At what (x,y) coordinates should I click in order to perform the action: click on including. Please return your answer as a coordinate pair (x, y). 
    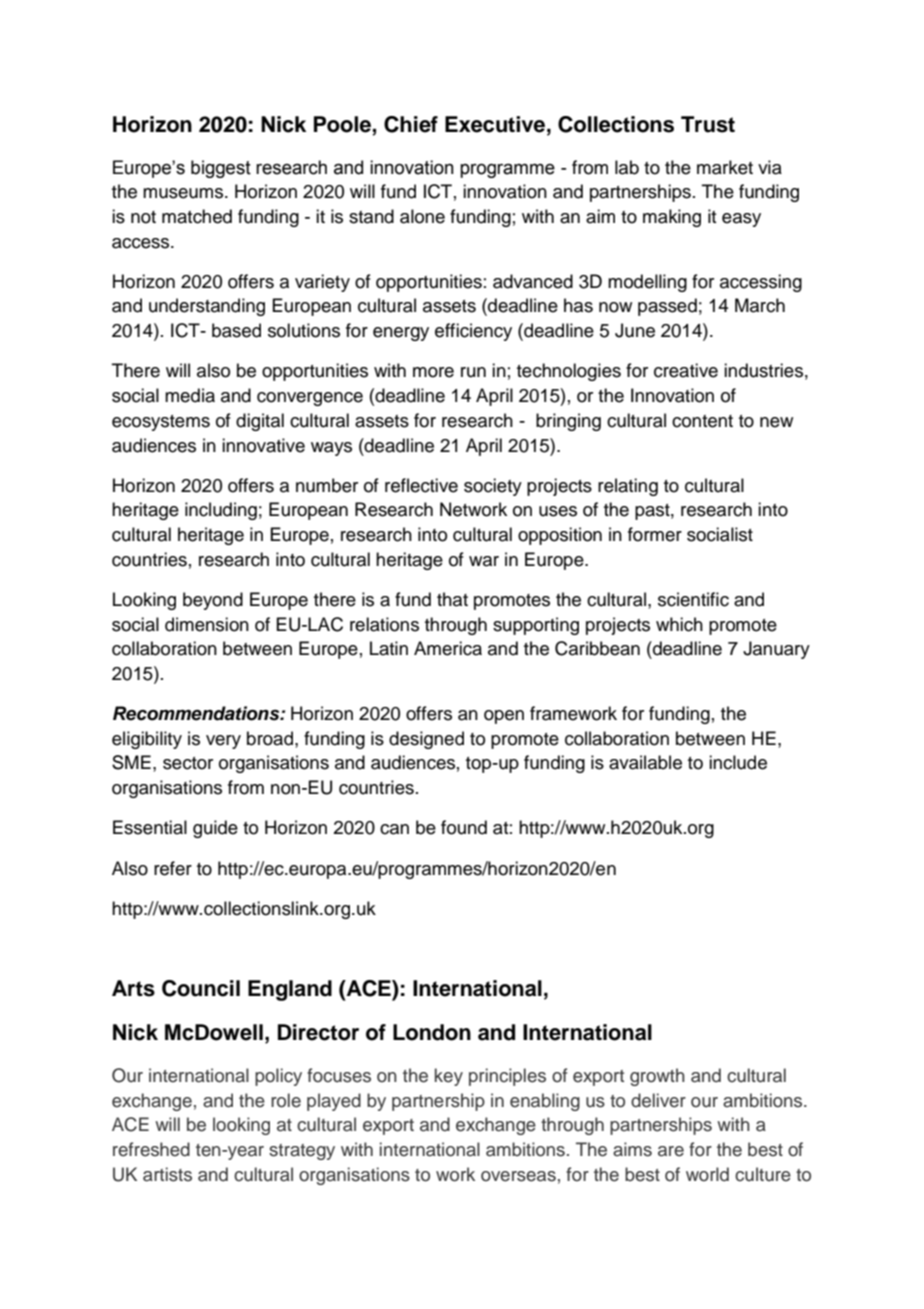
    Looking at the image, I should click on (221, 511).
